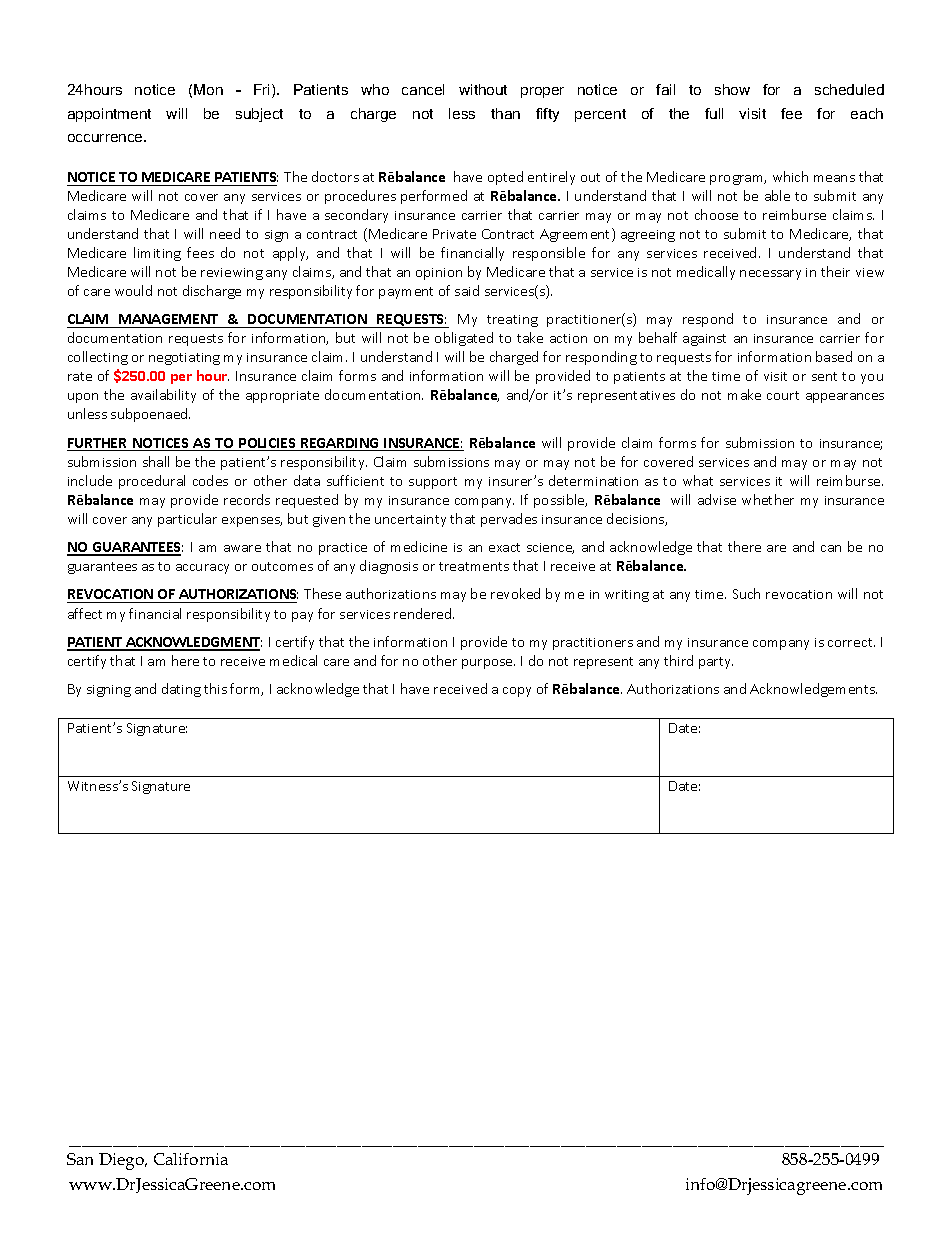 This screenshot has height=1233, width=952. What do you see at coordinates (208, 89) in the screenshot?
I see `Mon` at bounding box center [208, 89].
